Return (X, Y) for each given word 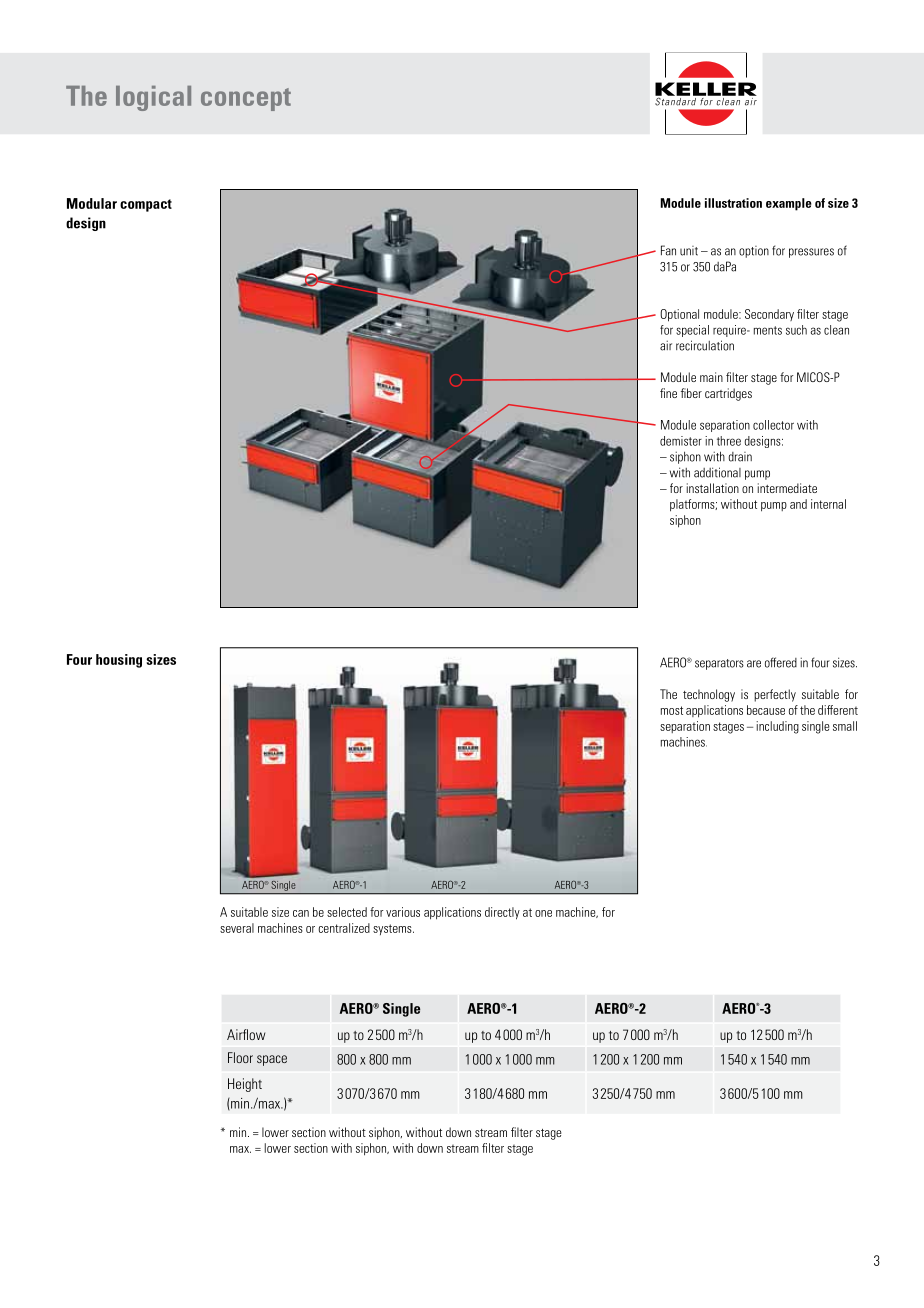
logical (153, 98)
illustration (733, 203)
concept (246, 99)
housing (119, 661)
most (672, 710)
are (754, 664)
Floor (240, 1057)
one (543, 913)
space (272, 1060)
